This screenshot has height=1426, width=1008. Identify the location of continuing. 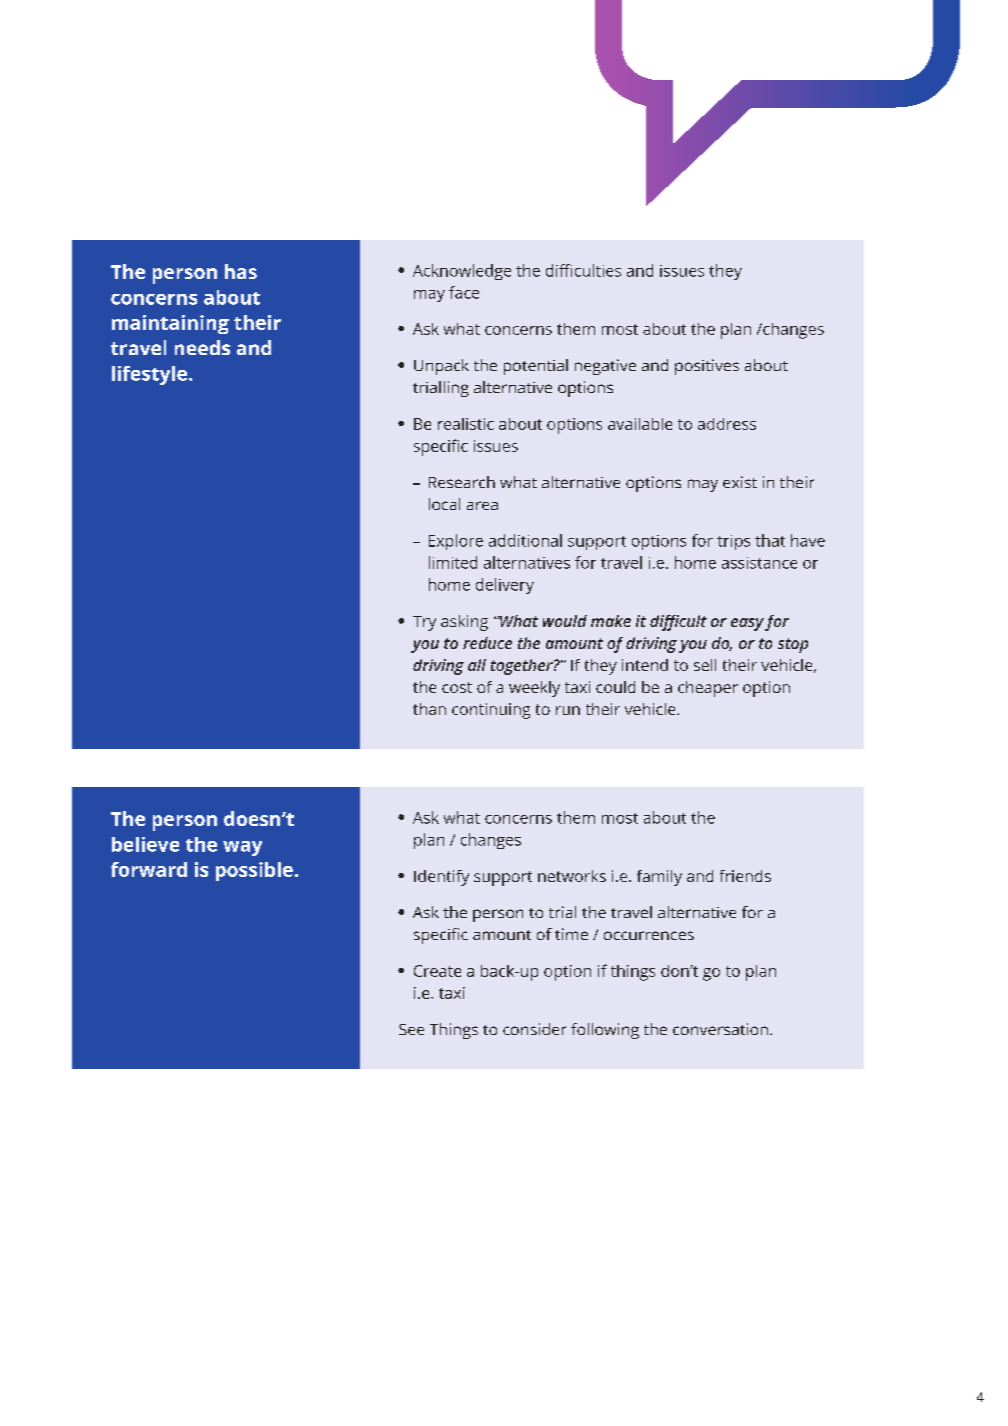
(491, 711).
